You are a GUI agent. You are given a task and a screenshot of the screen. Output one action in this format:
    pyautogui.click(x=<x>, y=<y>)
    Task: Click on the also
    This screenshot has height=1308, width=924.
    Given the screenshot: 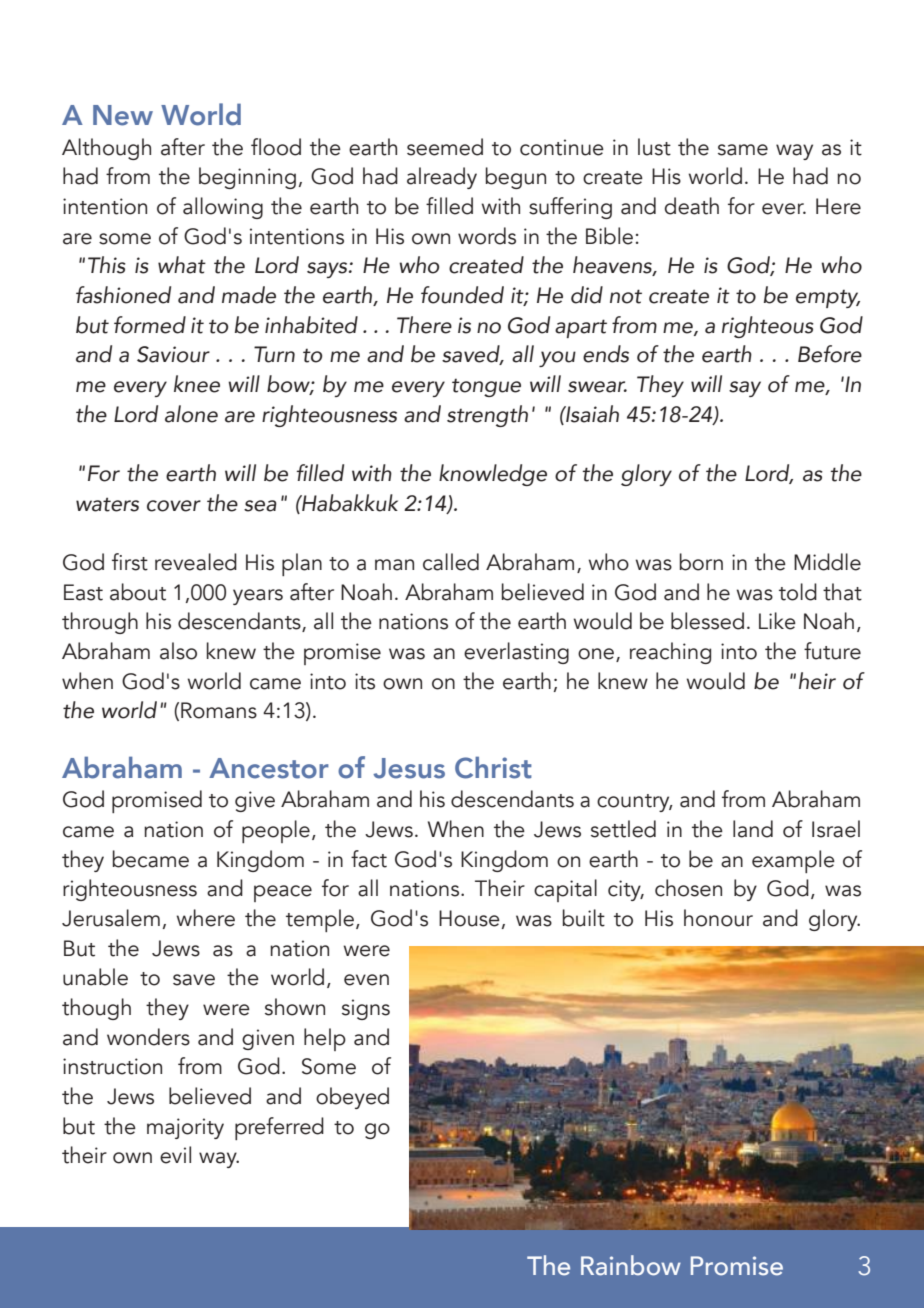 What is the action you would take?
    pyautogui.click(x=178, y=651)
